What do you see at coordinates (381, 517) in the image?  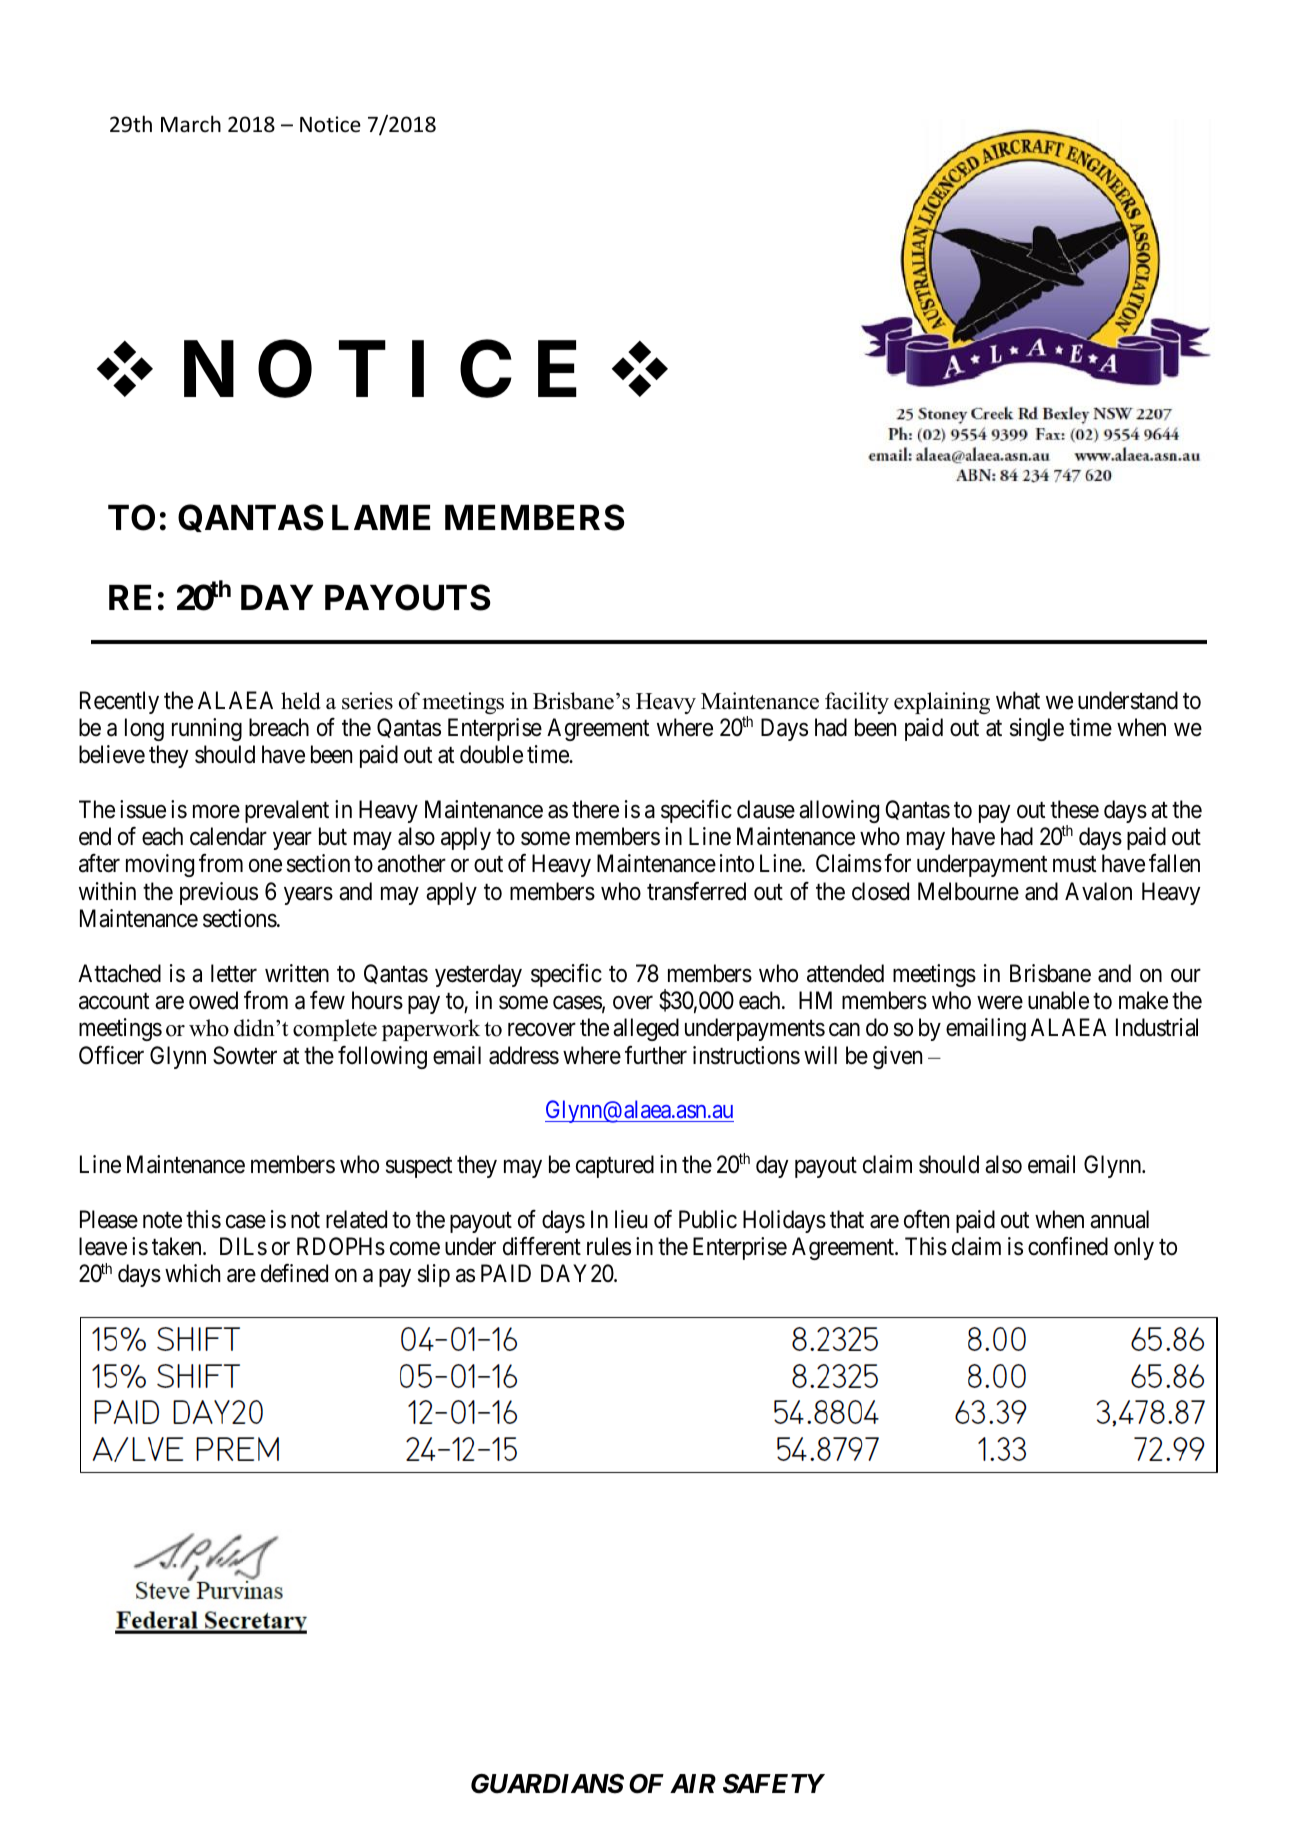 I see `LAME` at bounding box center [381, 517].
